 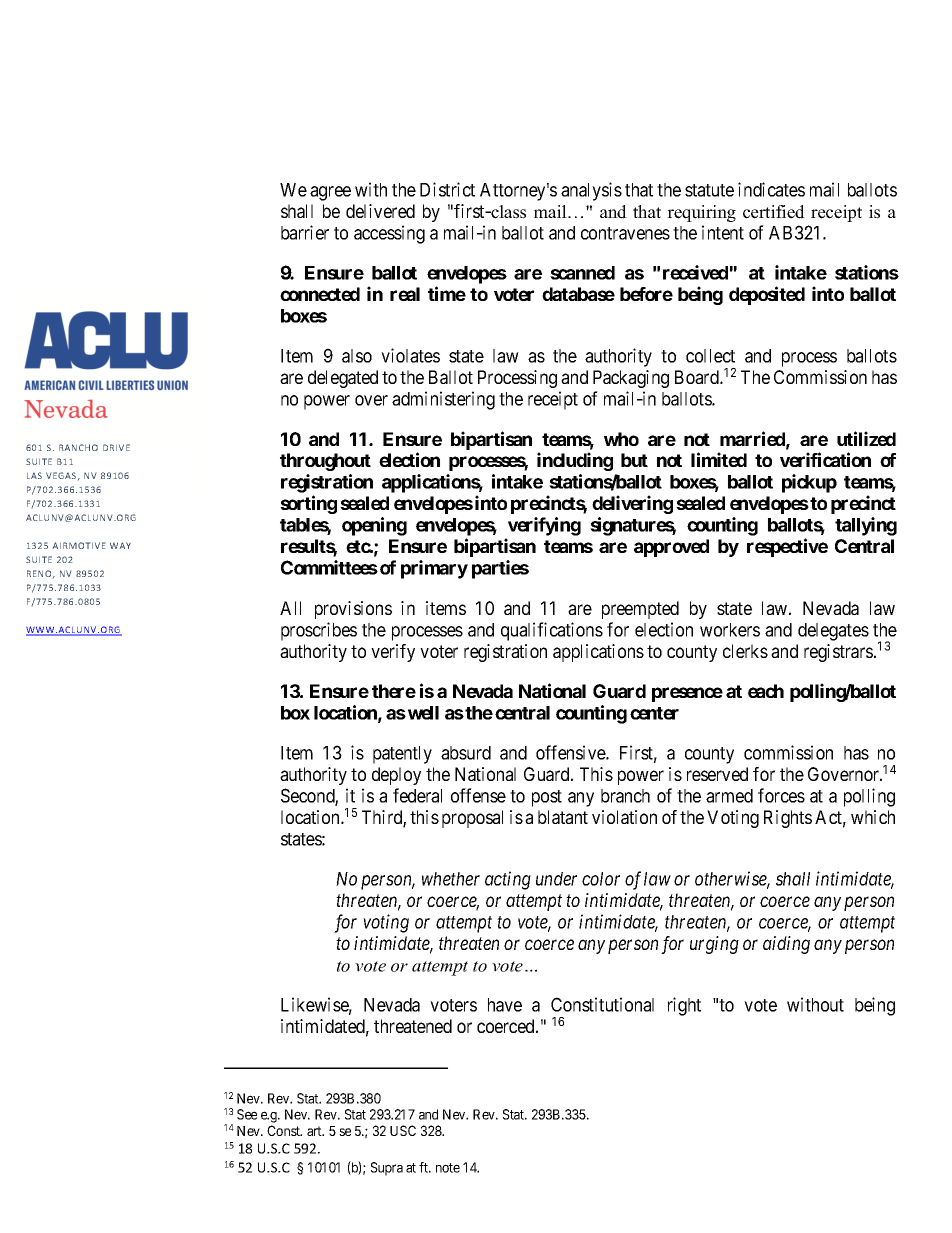 What do you see at coordinates (786, 945) in the screenshot?
I see `aiding` at bounding box center [786, 945].
